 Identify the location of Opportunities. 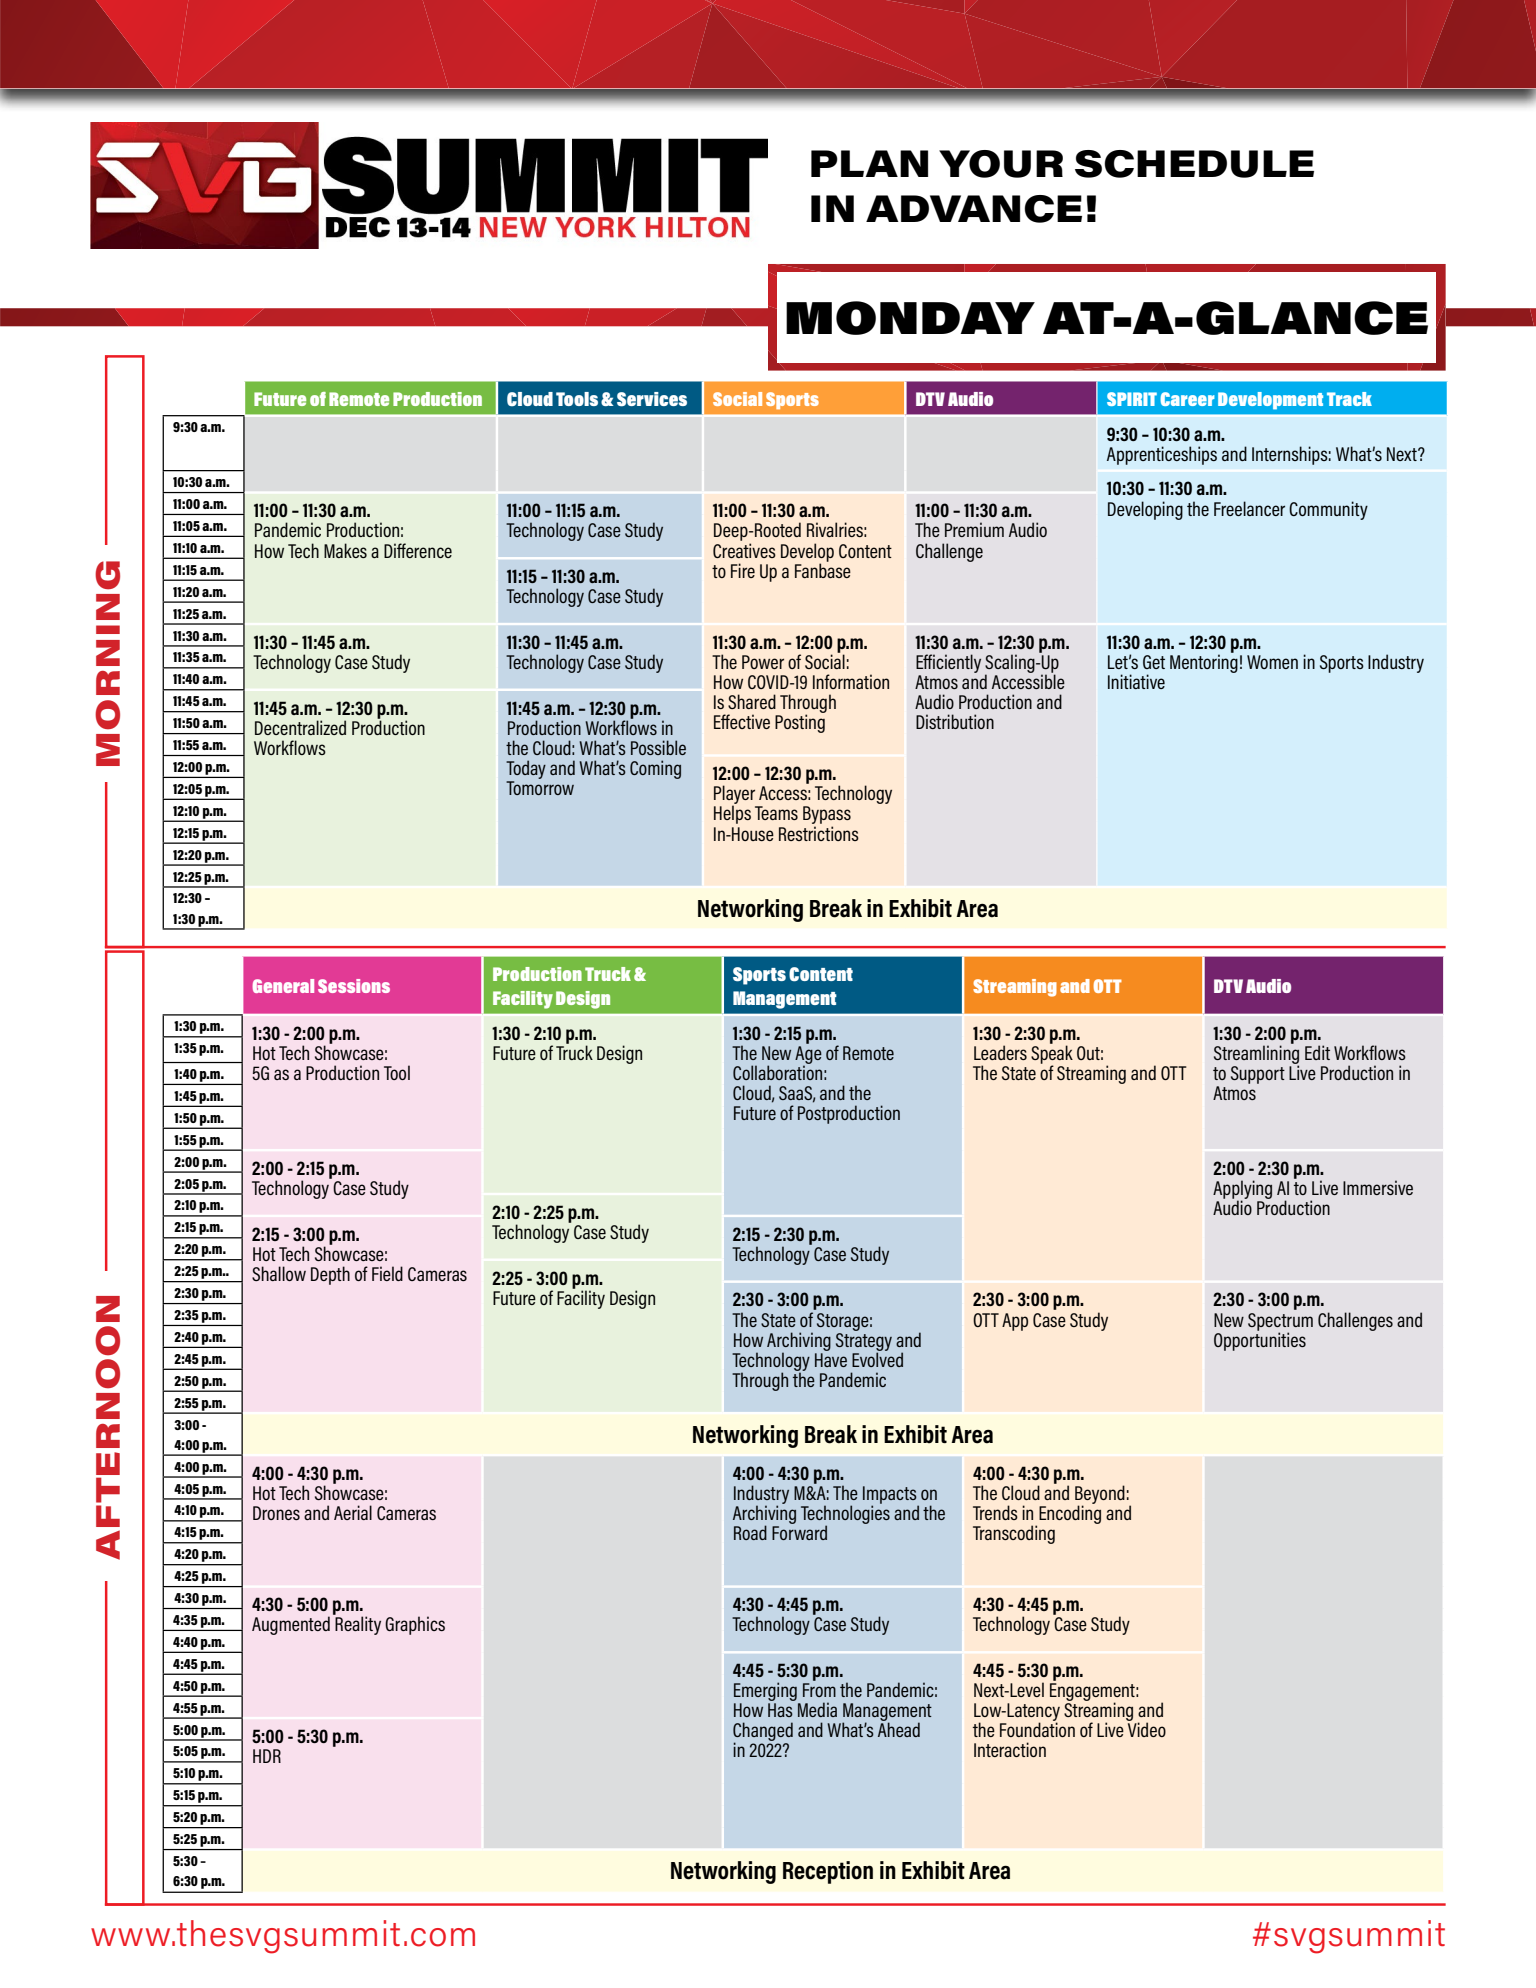
(1260, 1340).
